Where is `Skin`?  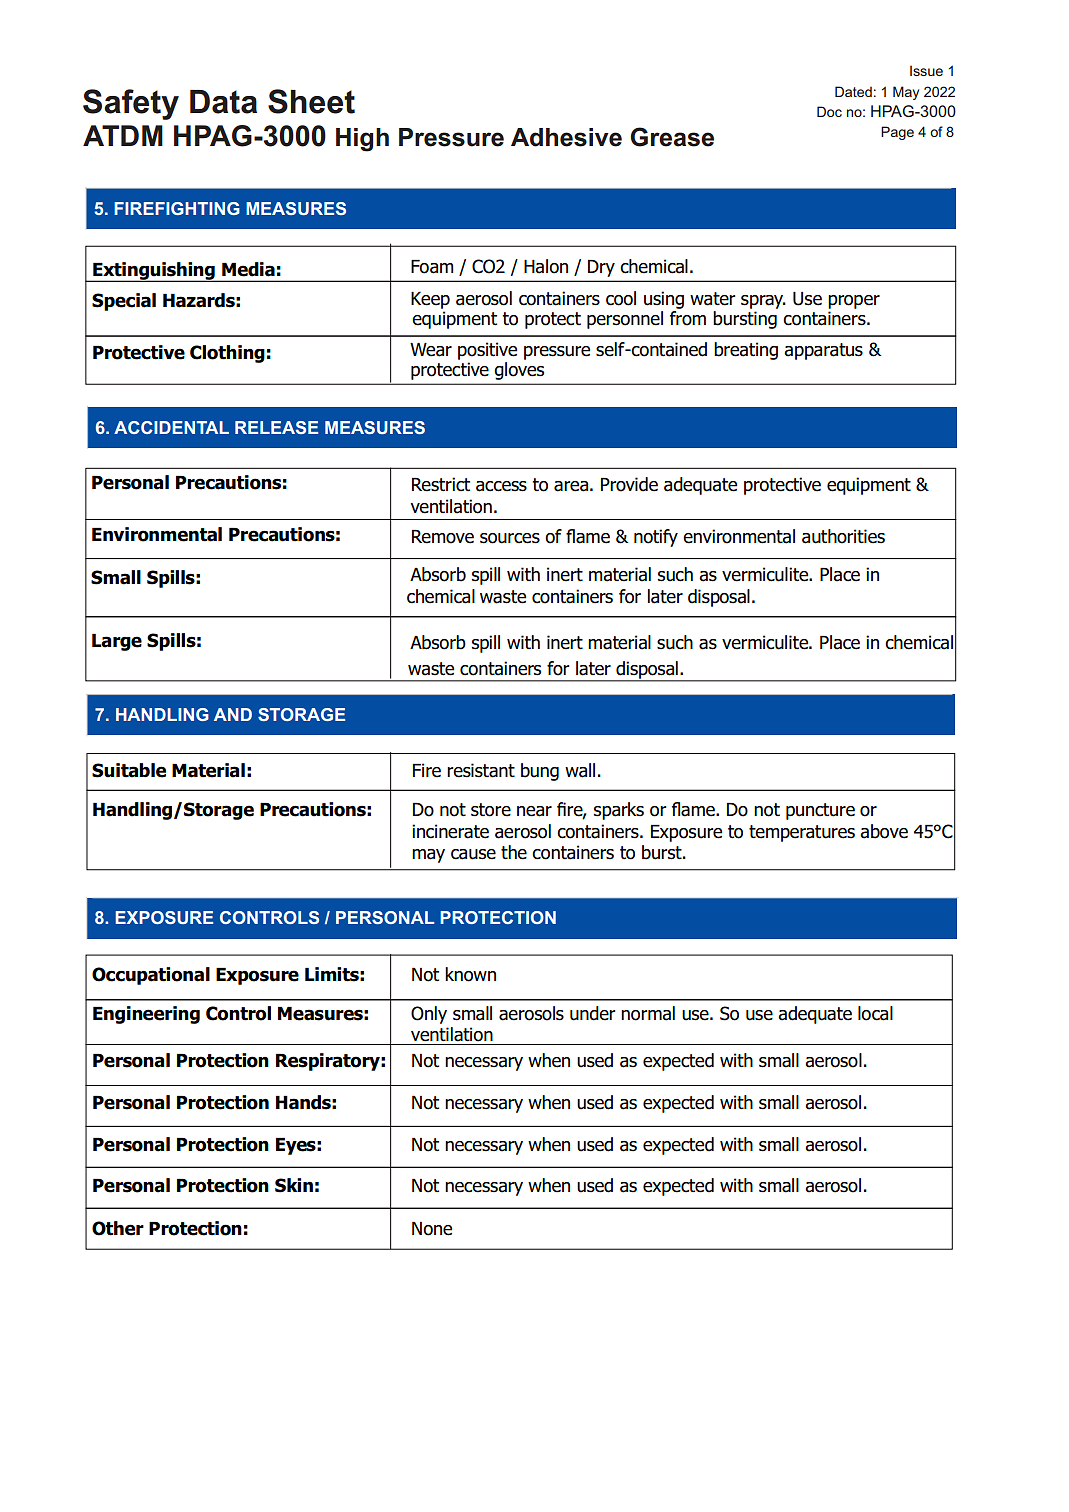
Skin is located at coordinates (294, 1185).
